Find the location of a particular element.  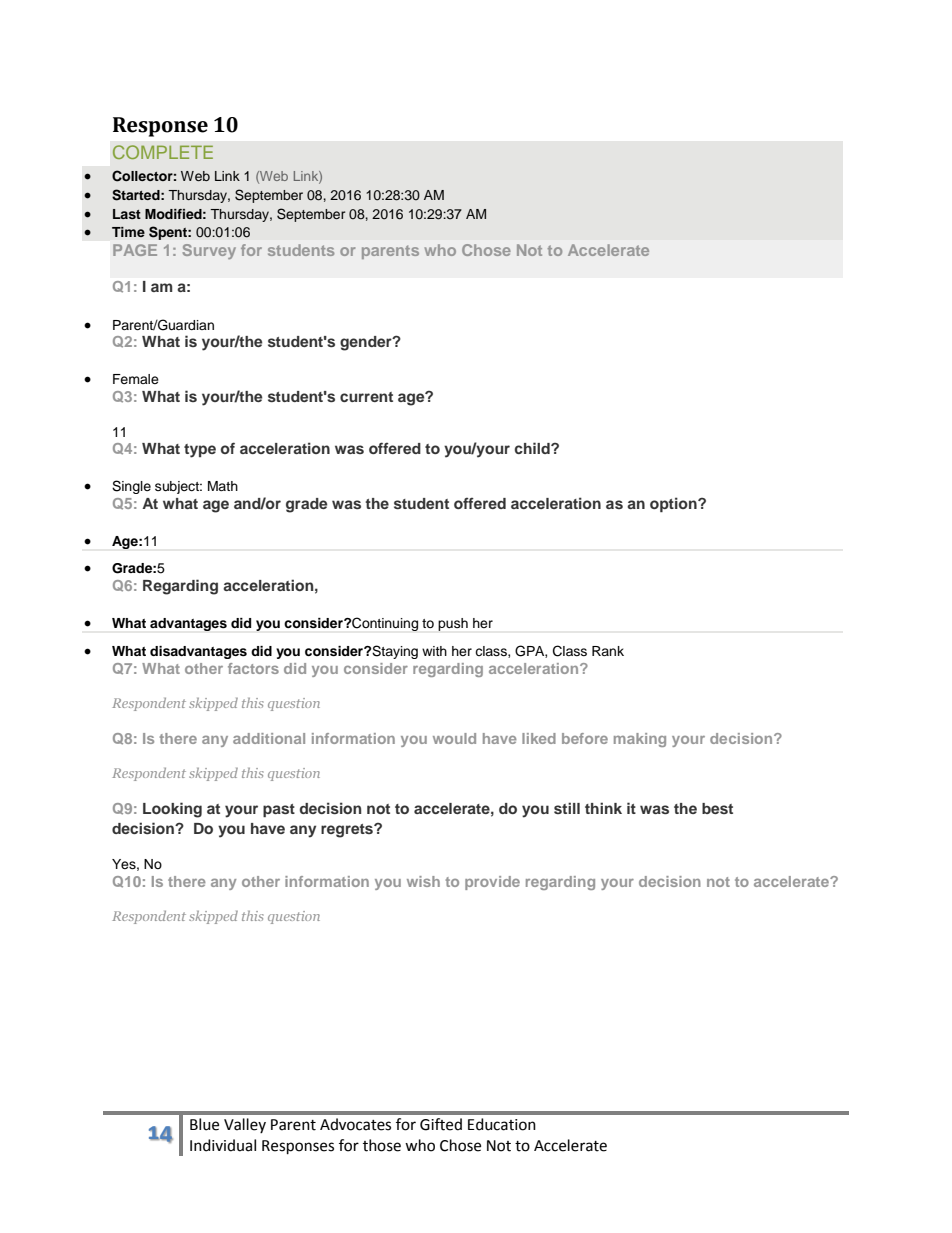

COMPLETE is located at coordinates (163, 152).
